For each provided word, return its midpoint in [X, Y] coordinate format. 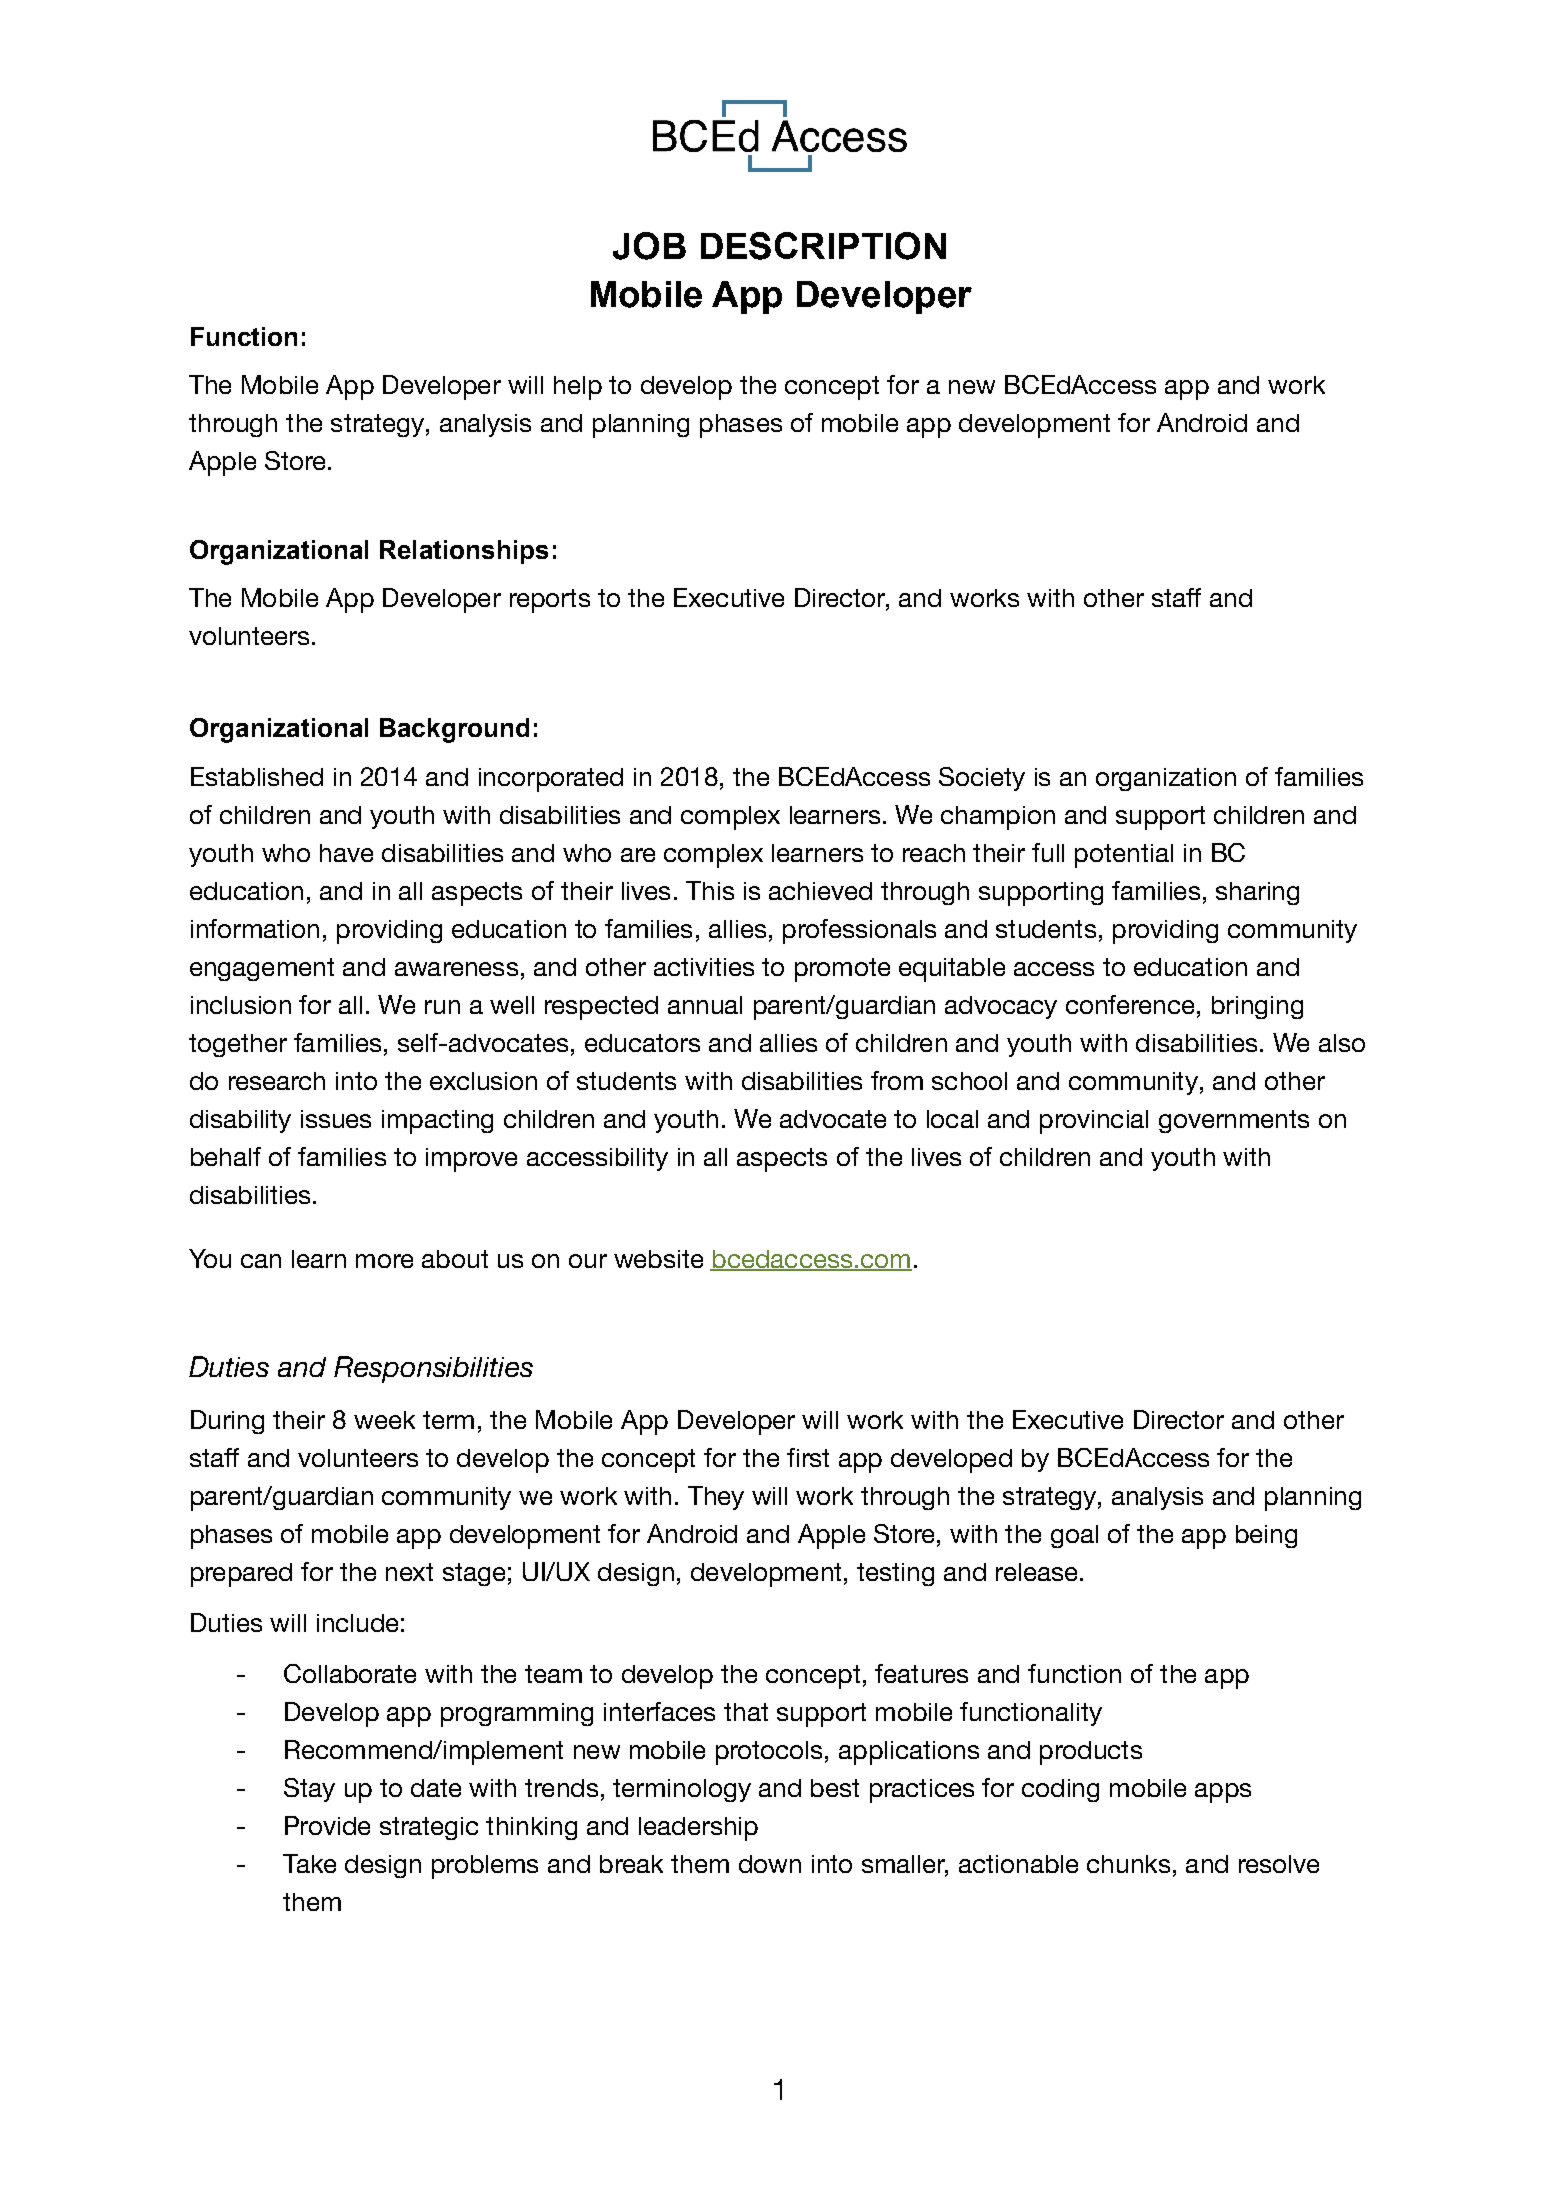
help [578, 388]
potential [1124, 856]
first [808, 1457]
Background [454, 730]
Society [982, 779]
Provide [327, 1825]
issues [336, 1119]
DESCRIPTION [823, 246]
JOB [649, 246]
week [384, 1420]
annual [705, 1005]
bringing [1257, 1007]
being [1266, 1536]
